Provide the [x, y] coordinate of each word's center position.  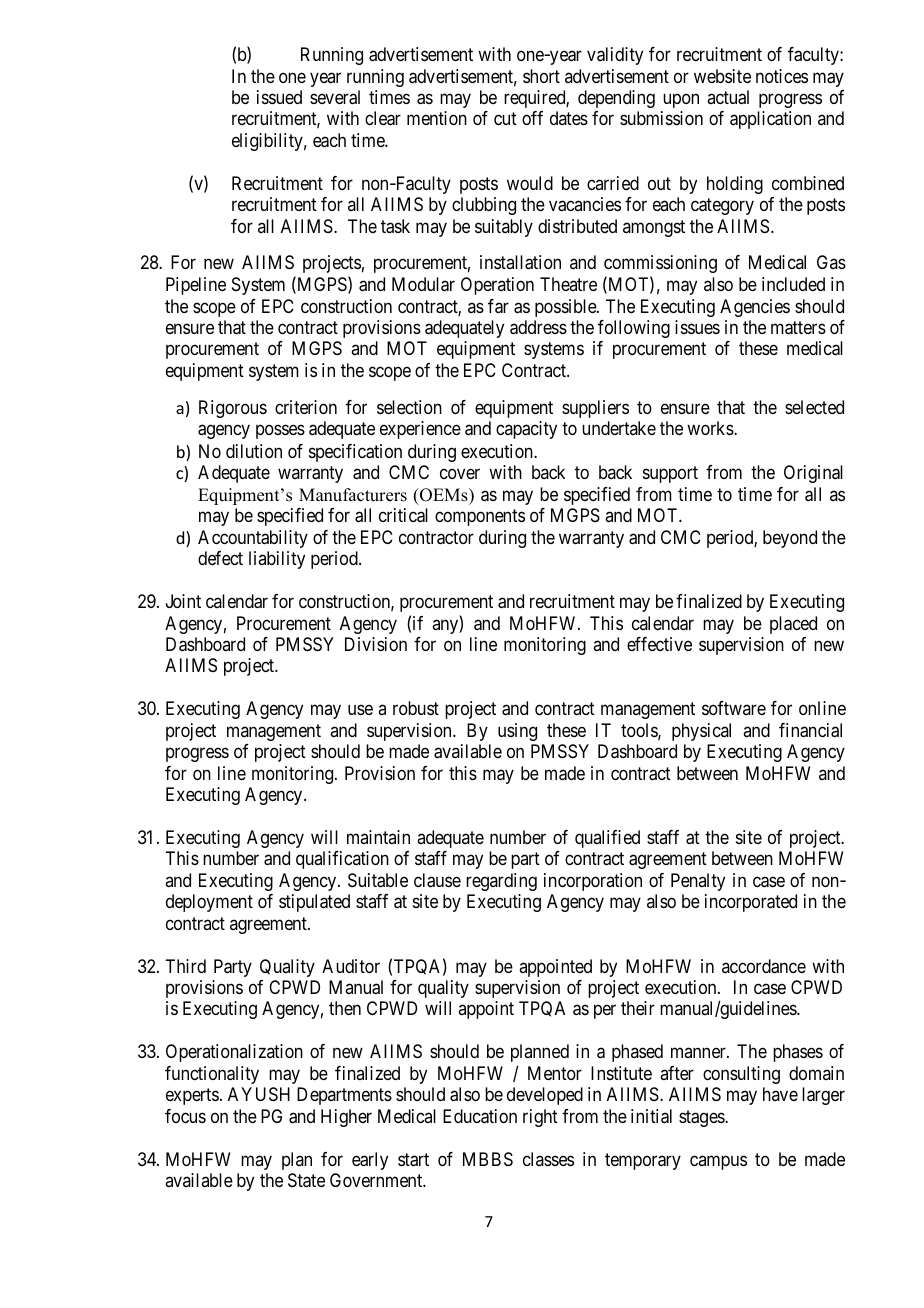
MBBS [488, 1159]
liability [277, 560]
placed [793, 625]
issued [279, 97]
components [480, 517]
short [541, 76]
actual [728, 97]
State [306, 1180]
